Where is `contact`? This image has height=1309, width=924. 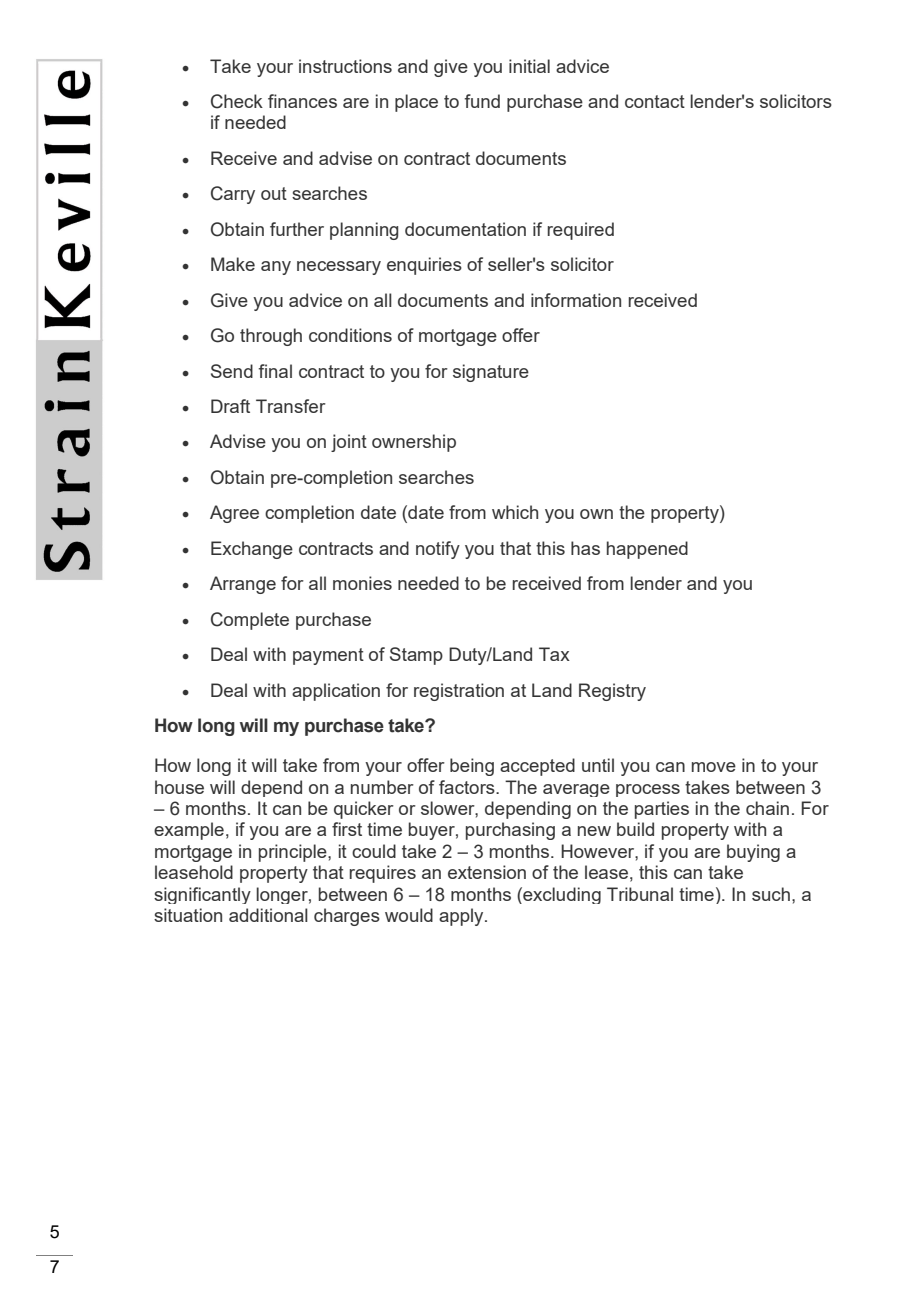 contact is located at coordinates (655, 101).
